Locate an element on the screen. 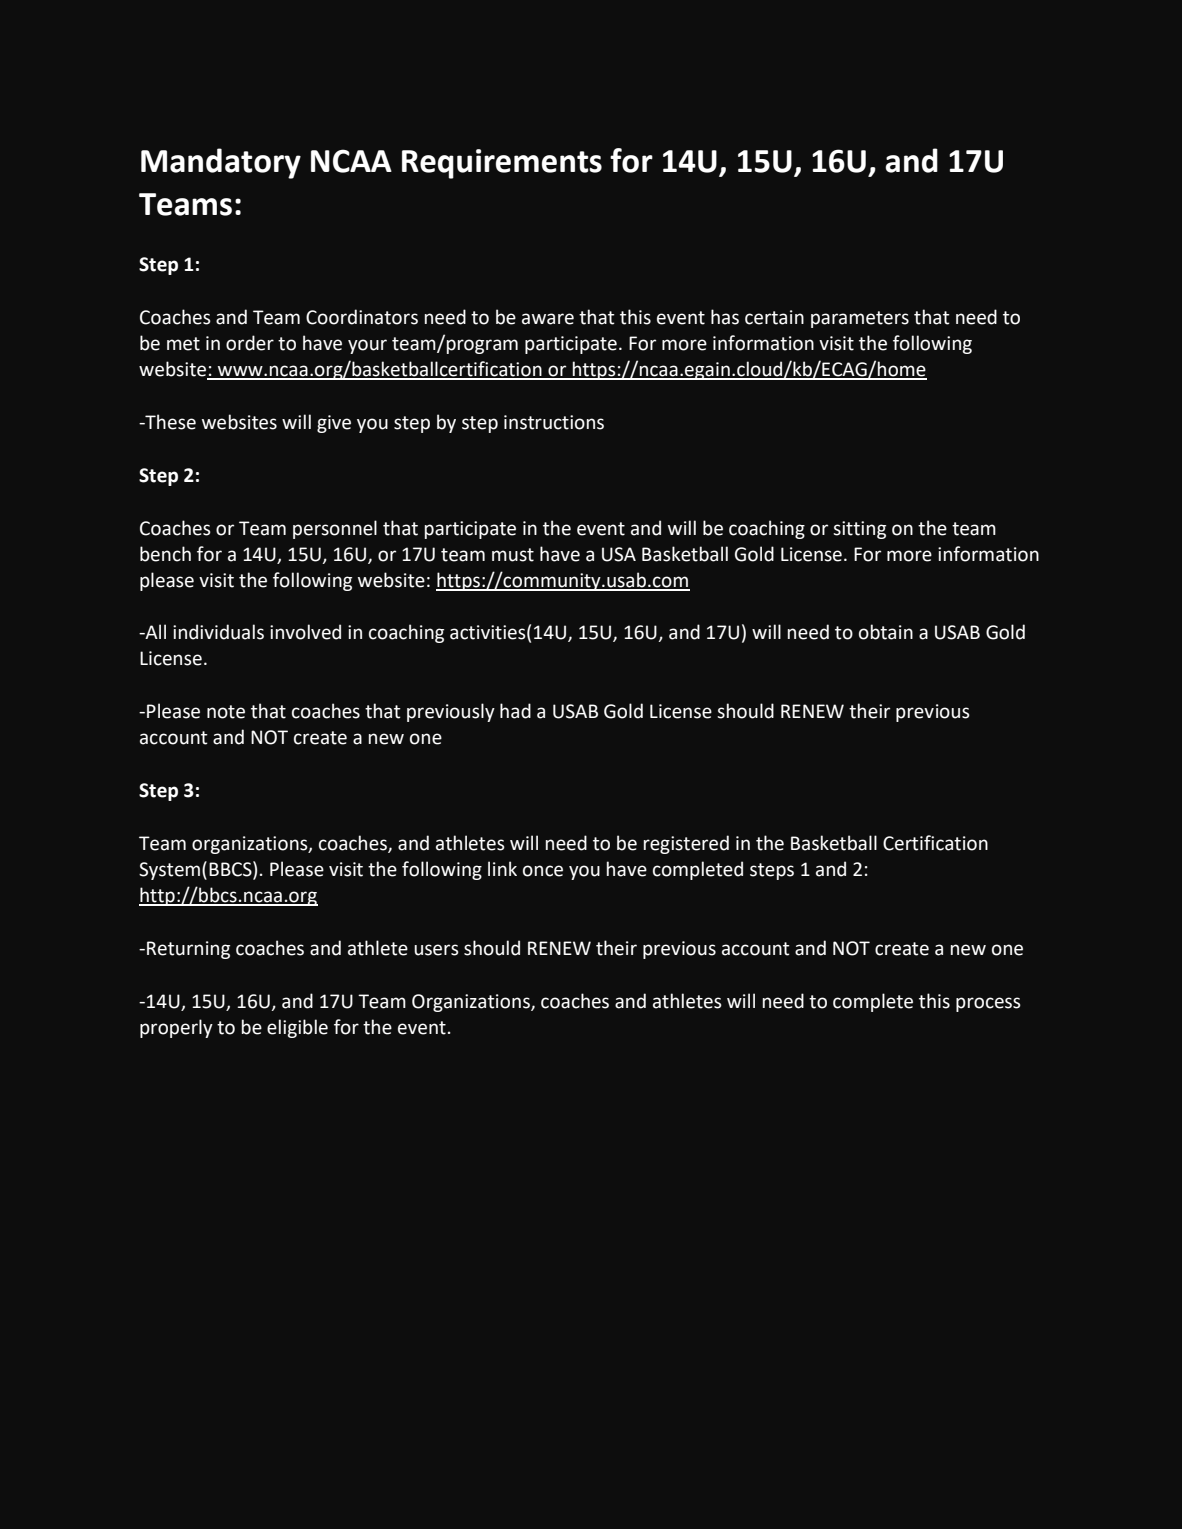  give is located at coordinates (334, 424).
